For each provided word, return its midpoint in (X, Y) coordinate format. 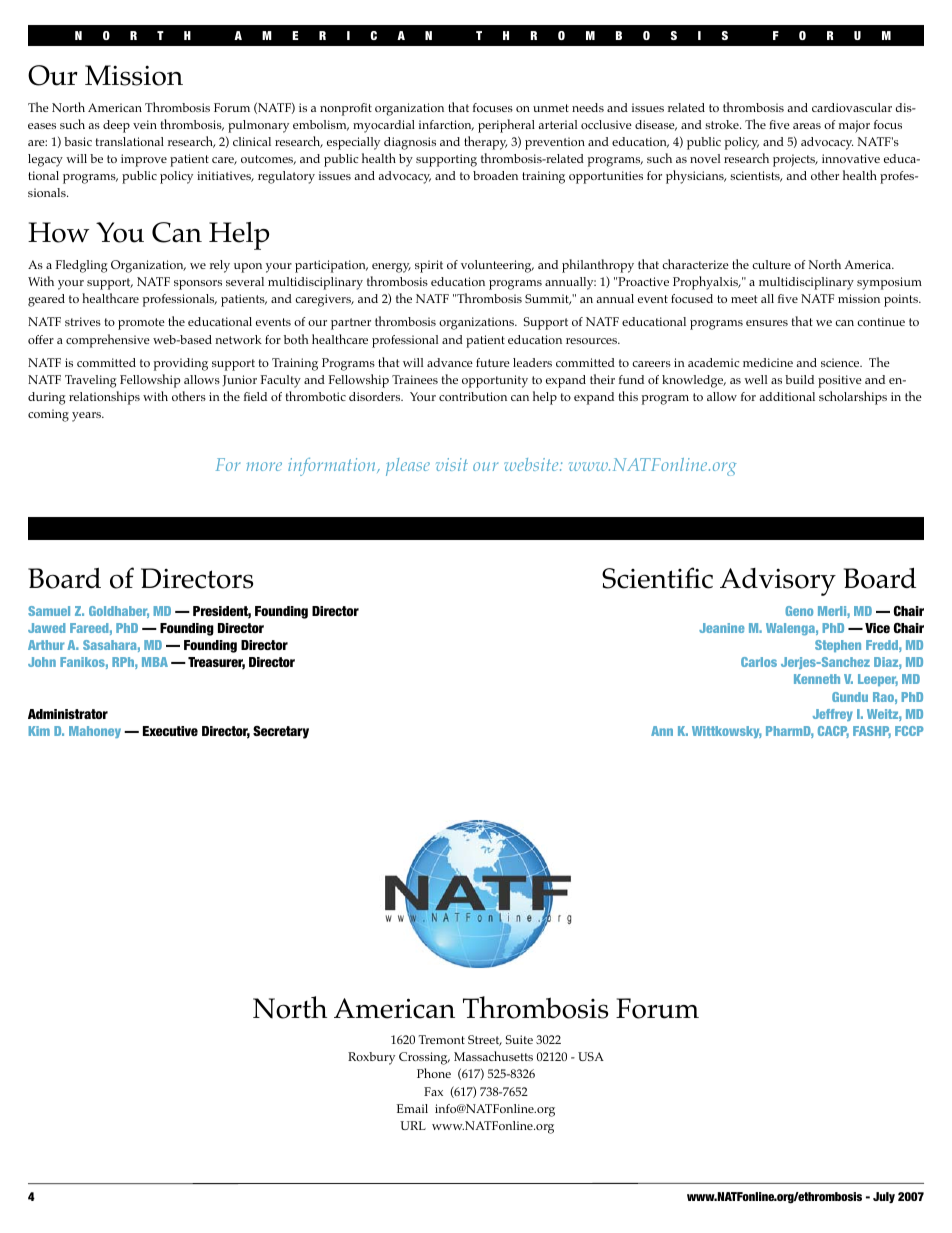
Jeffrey (833, 715)
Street (485, 1040)
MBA (155, 662)
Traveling (90, 381)
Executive (170, 731)
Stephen (838, 646)
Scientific (657, 578)
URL (413, 1125)
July (884, 1197)
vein (145, 124)
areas (807, 126)
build (799, 379)
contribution (473, 396)
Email (412, 1108)
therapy (485, 143)
